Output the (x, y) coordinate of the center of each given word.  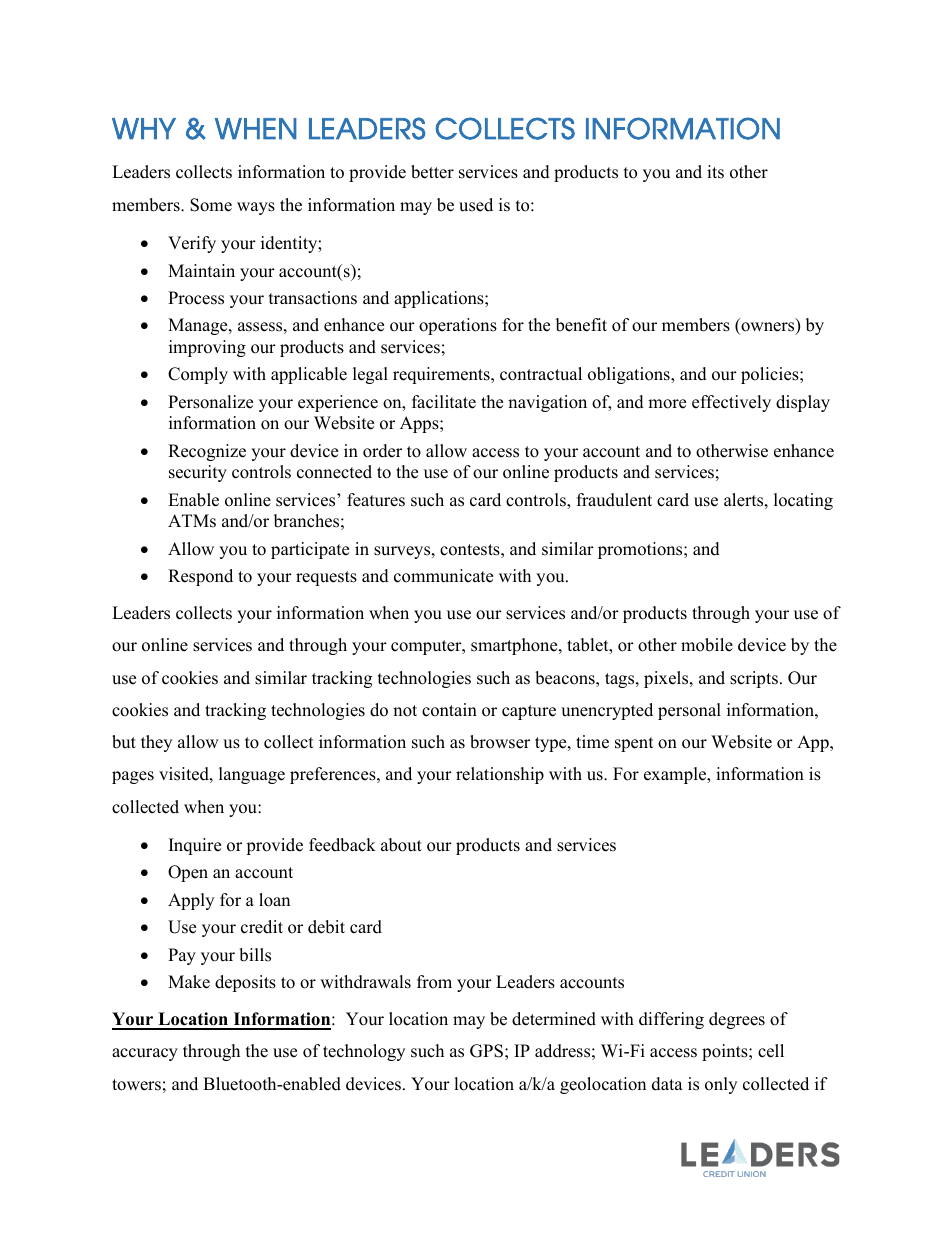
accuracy (145, 1054)
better (432, 172)
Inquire (195, 846)
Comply (198, 375)
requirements (442, 375)
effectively (731, 403)
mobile (707, 645)
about (401, 845)
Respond (200, 577)
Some (211, 205)
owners (768, 328)
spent (634, 744)
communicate (443, 576)
